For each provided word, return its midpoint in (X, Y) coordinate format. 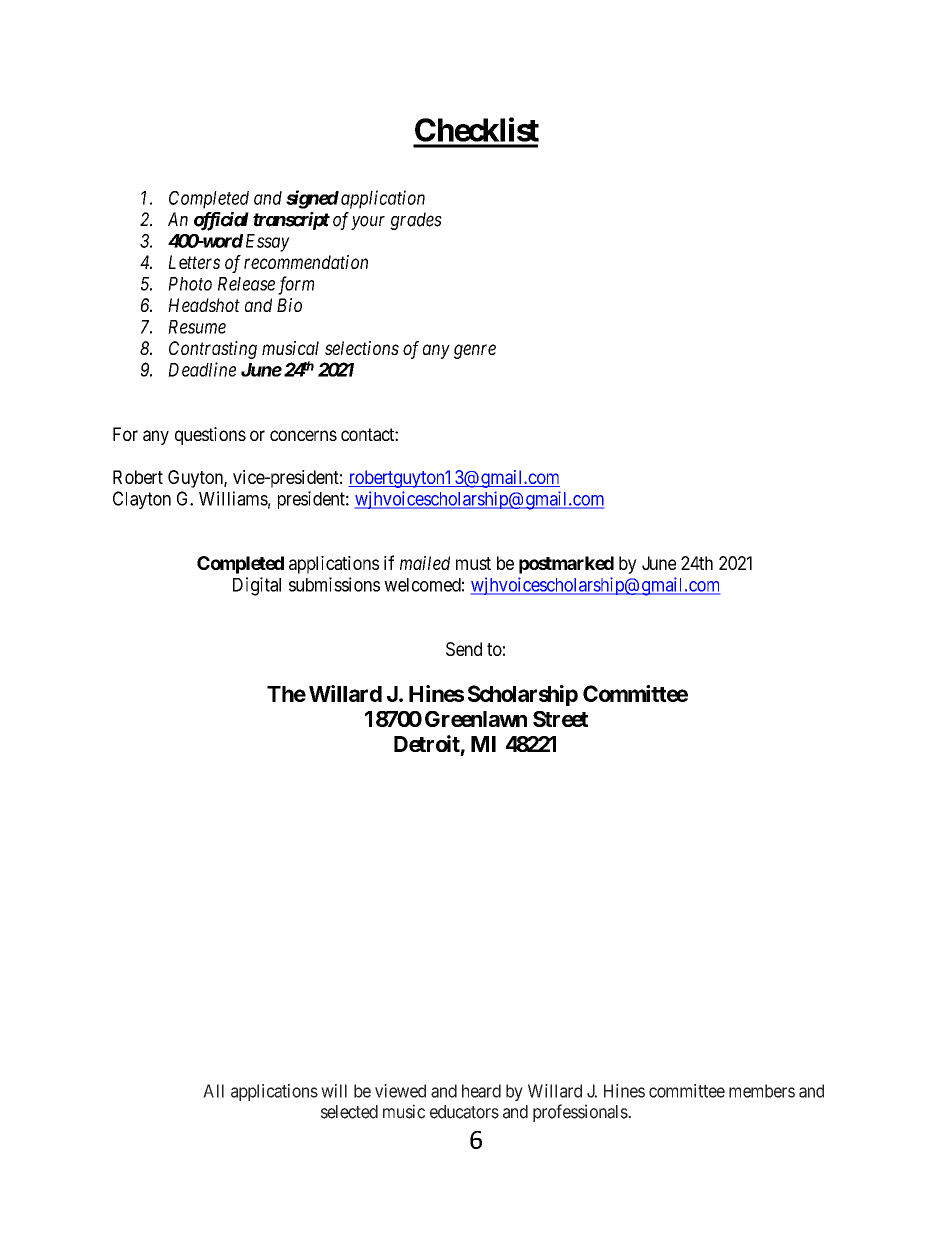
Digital (257, 586)
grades (416, 221)
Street (560, 719)
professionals (581, 1113)
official (221, 221)
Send (464, 649)
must (473, 563)
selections (362, 348)
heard (481, 1091)
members (762, 1091)
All (213, 1091)
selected (349, 1112)
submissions (334, 584)
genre (475, 351)
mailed (425, 563)
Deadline (202, 369)
